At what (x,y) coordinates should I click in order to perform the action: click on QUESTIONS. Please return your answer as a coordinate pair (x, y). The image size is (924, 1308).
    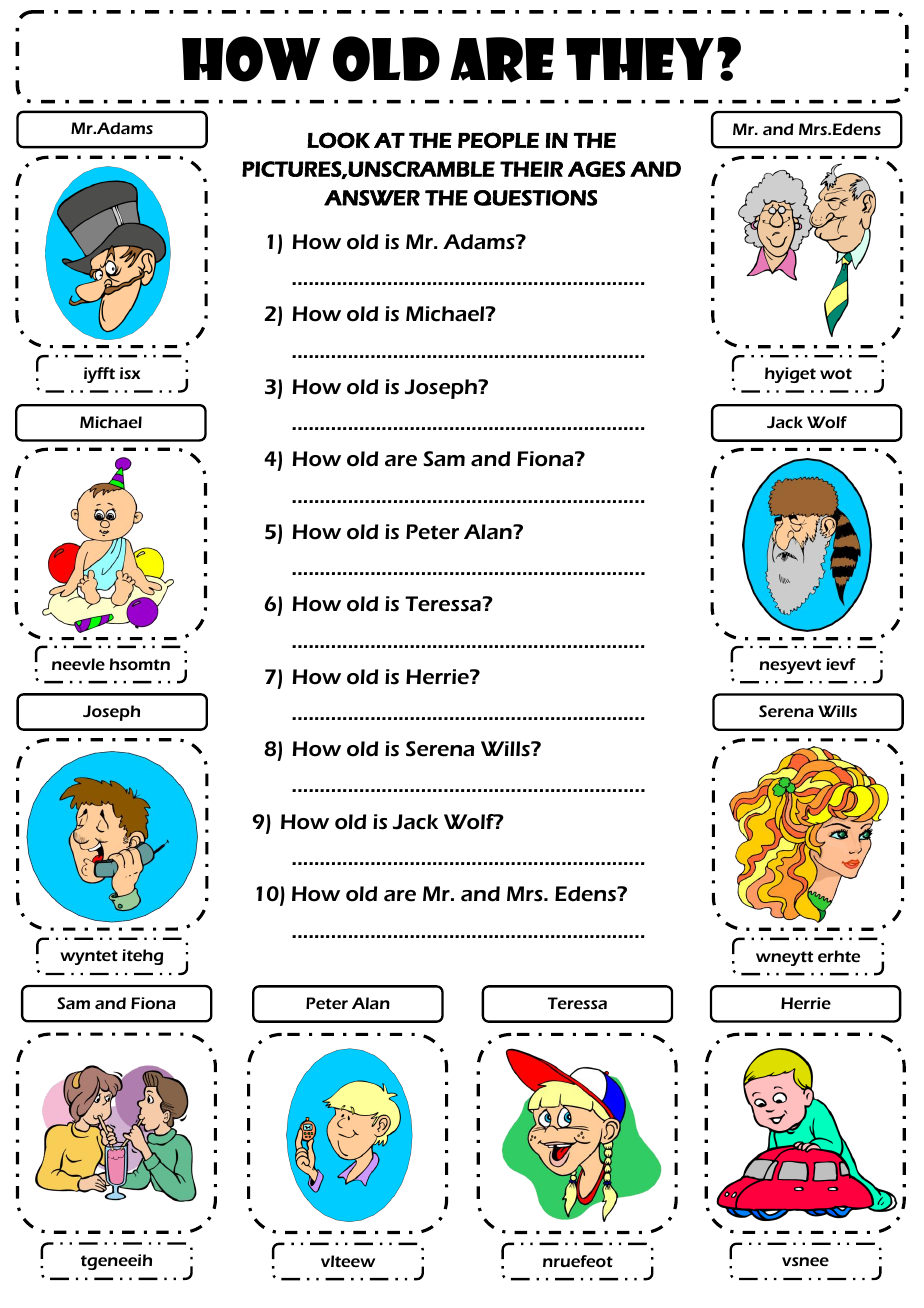
    Looking at the image, I should click on (535, 198).
